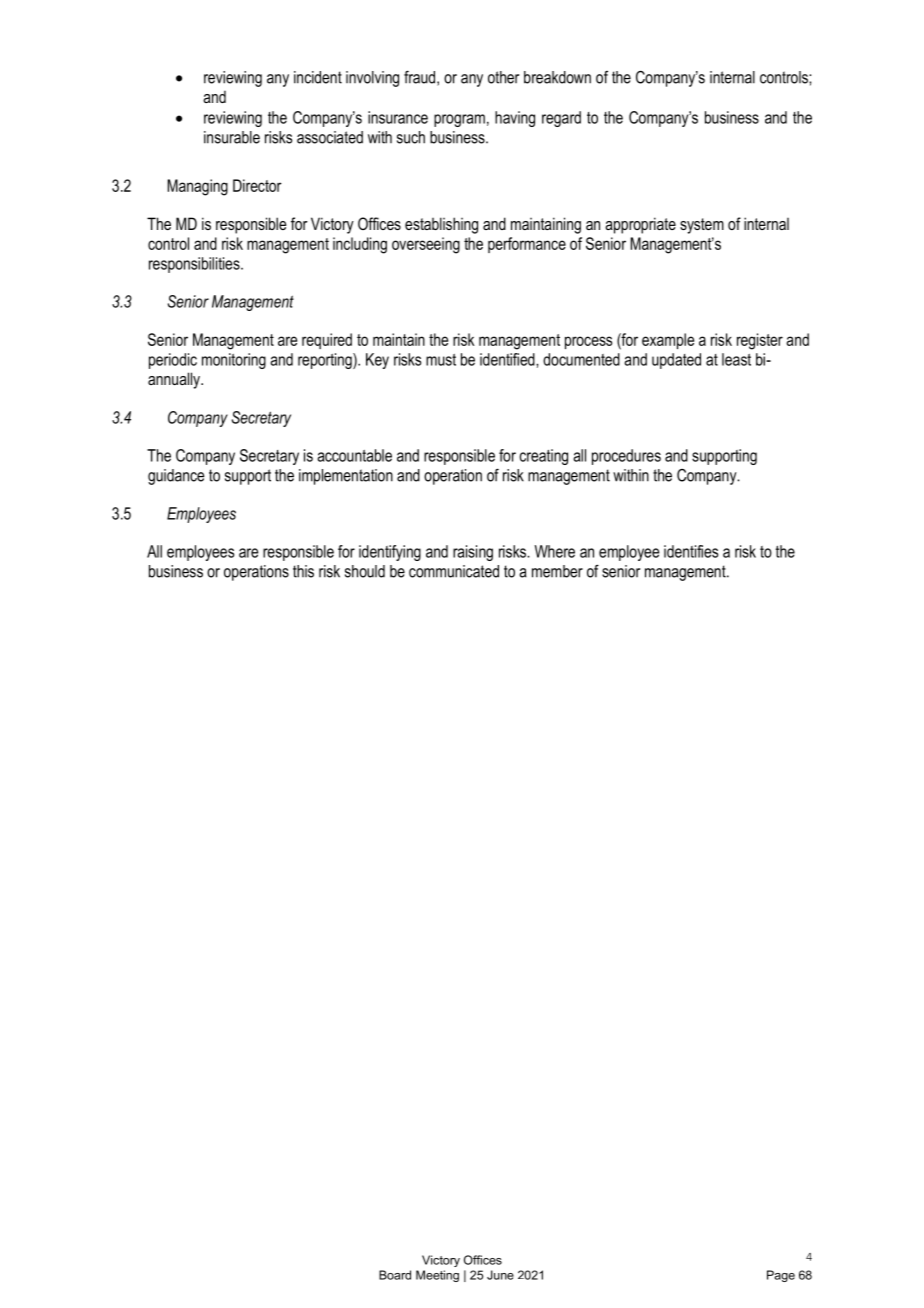 The width and height of the screenshot is (924, 1308). Describe the element at coordinates (395, 1275) in the screenshot. I see `Board` at that location.
